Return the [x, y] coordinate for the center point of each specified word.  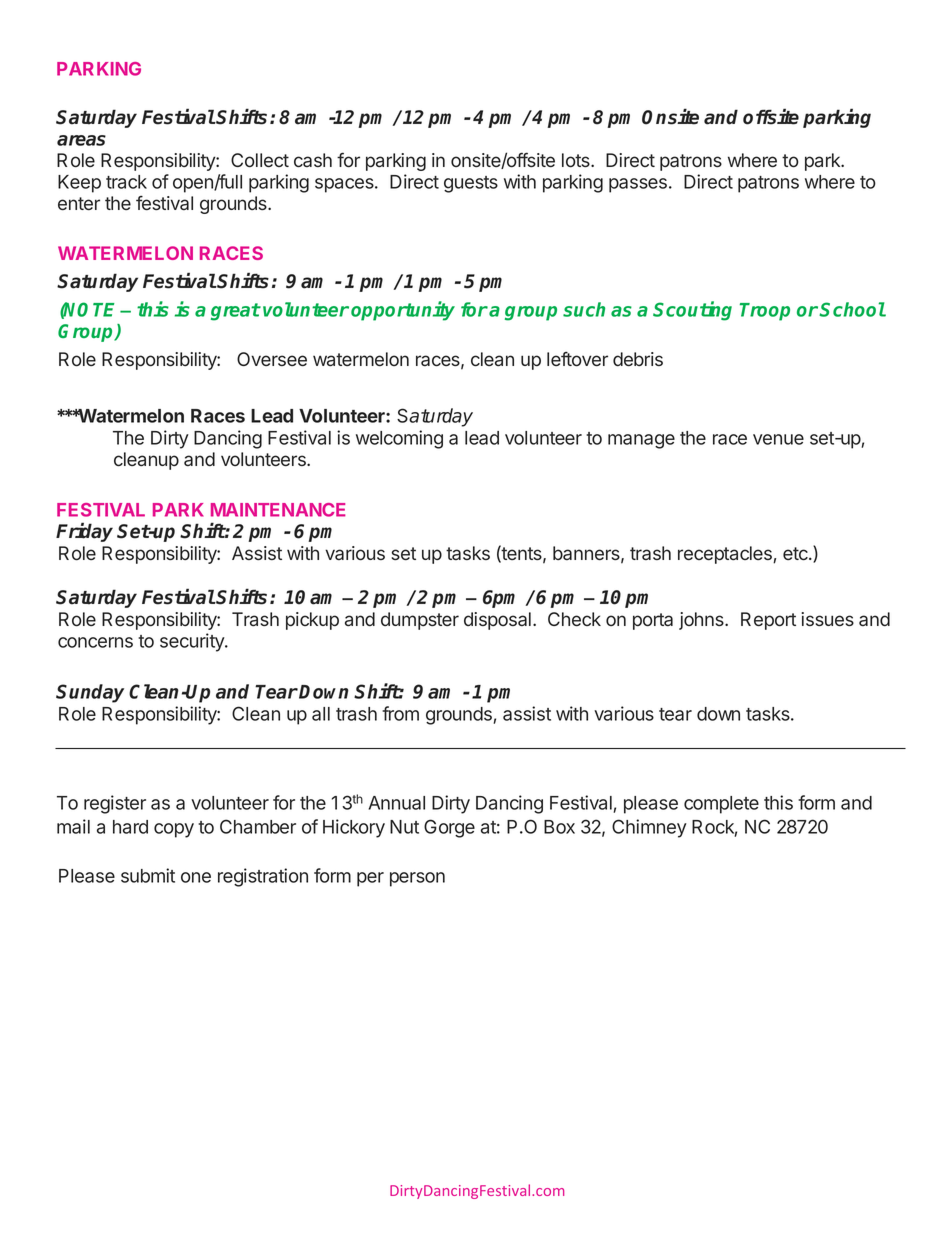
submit [148, 875]
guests [471, 184]
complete [721, 805]
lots [577, 160]
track [126, 182]
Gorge [449, 828]
